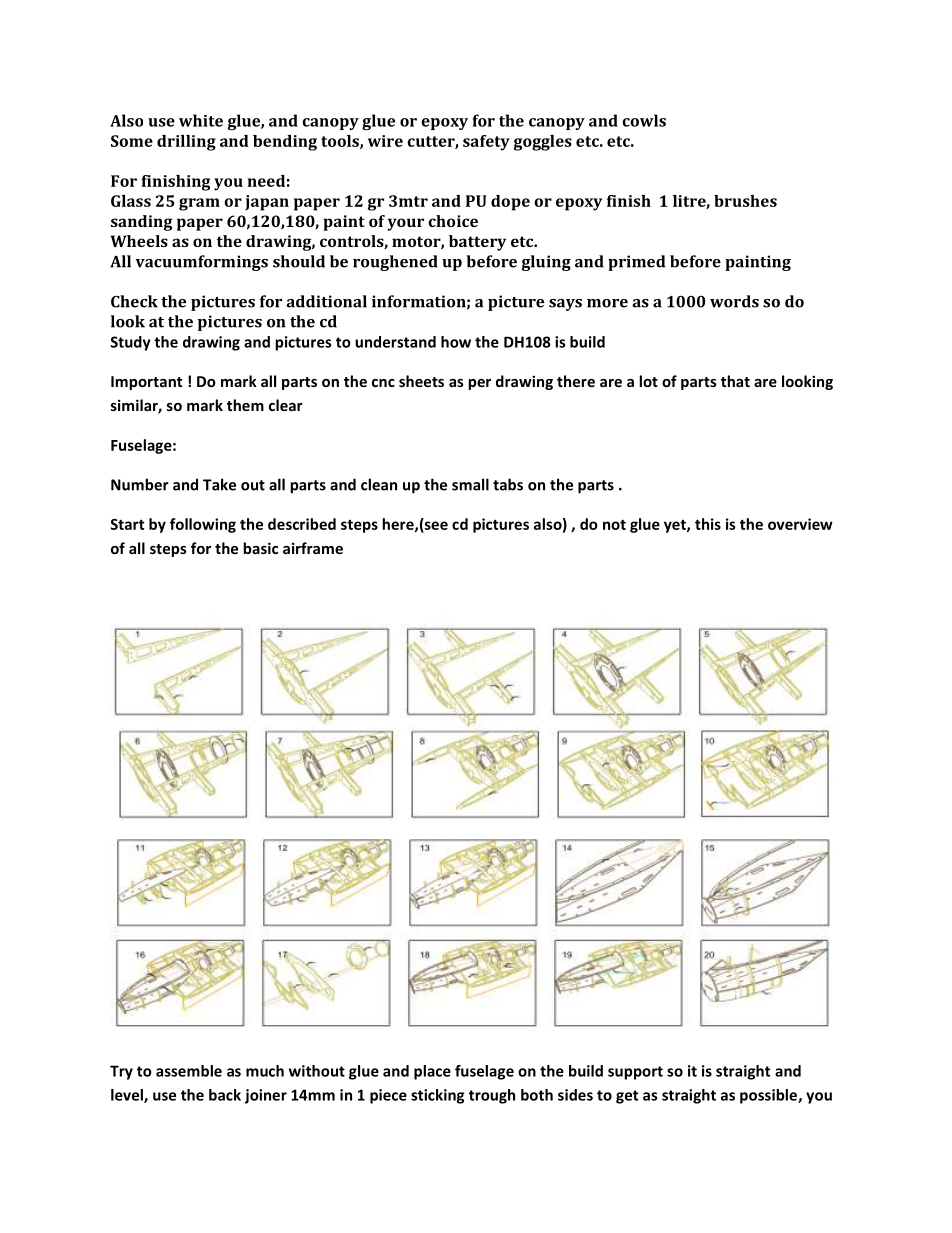 The height and width of the screenshot is (1233, 952). I want to click on drilling, so click(186, 143).
